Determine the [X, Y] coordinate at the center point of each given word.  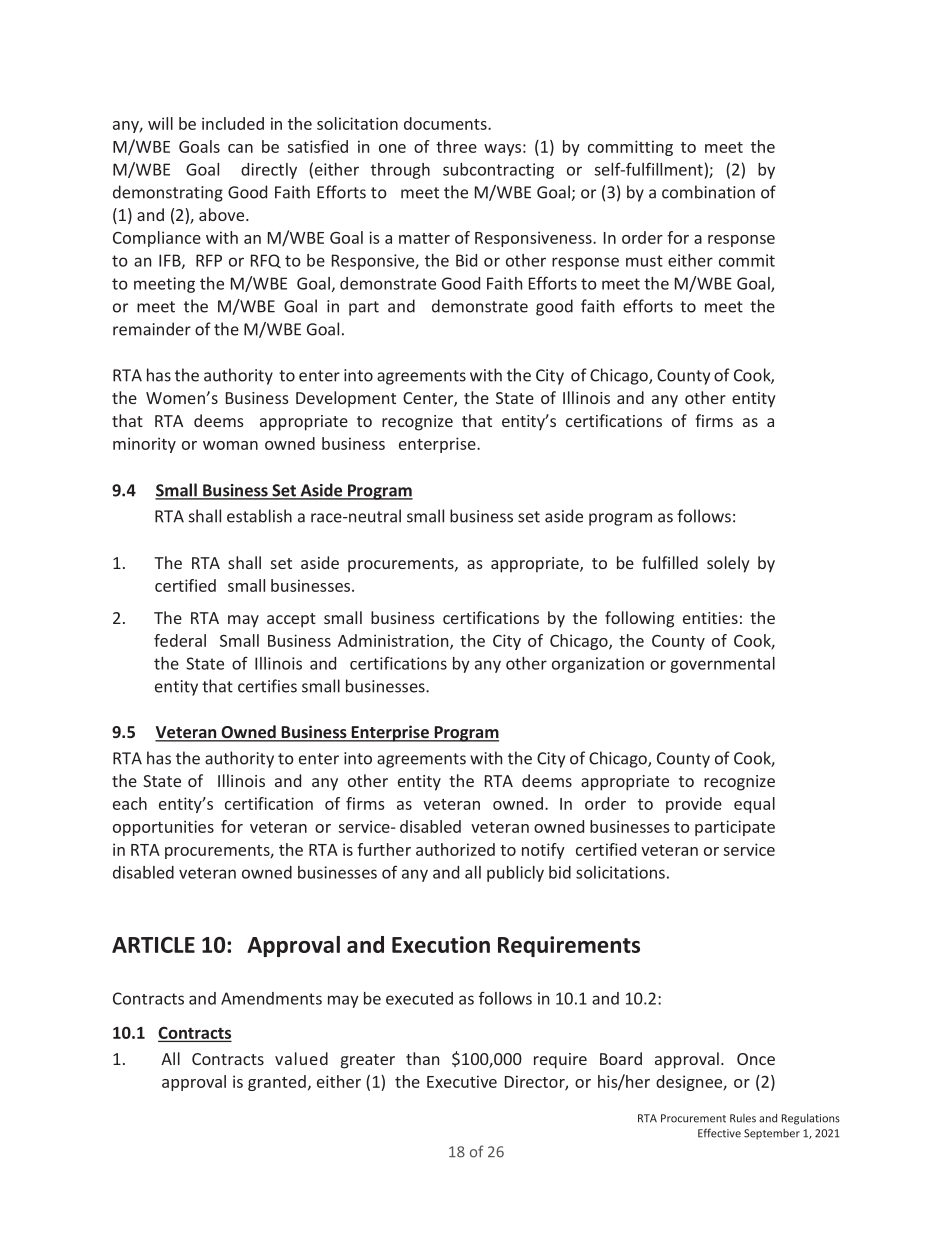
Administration [394, 641]
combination [708, 192]
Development [346, 399]
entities [710, 618]
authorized [455, 849]
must [644, 261]
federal [180, 640]
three [456, 146]
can [240, 148]
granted [277, 1083]
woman [230, 445]
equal [754, 805]
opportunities [163, 828]
